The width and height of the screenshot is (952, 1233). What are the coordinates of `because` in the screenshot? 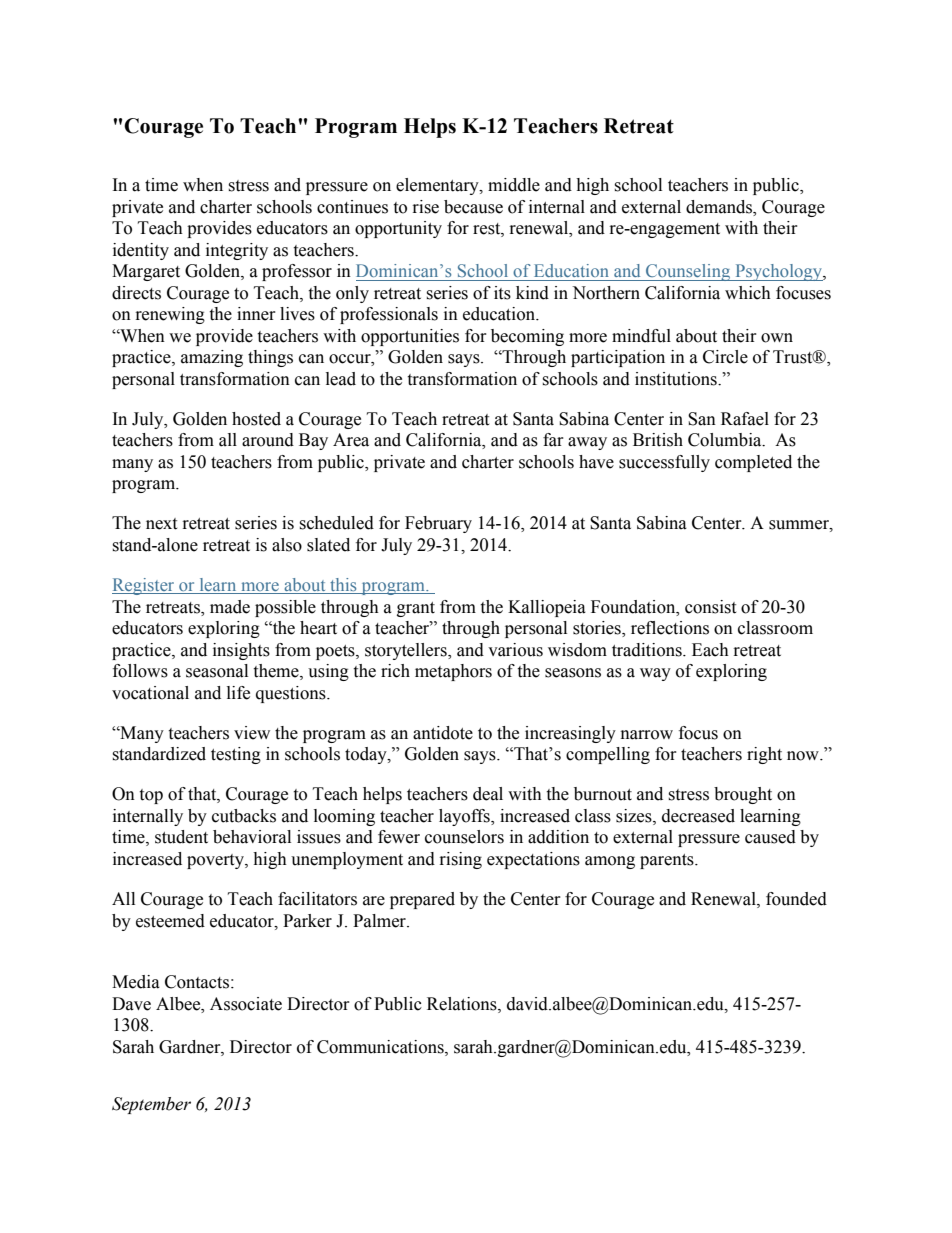 It's located at (473, 207).
